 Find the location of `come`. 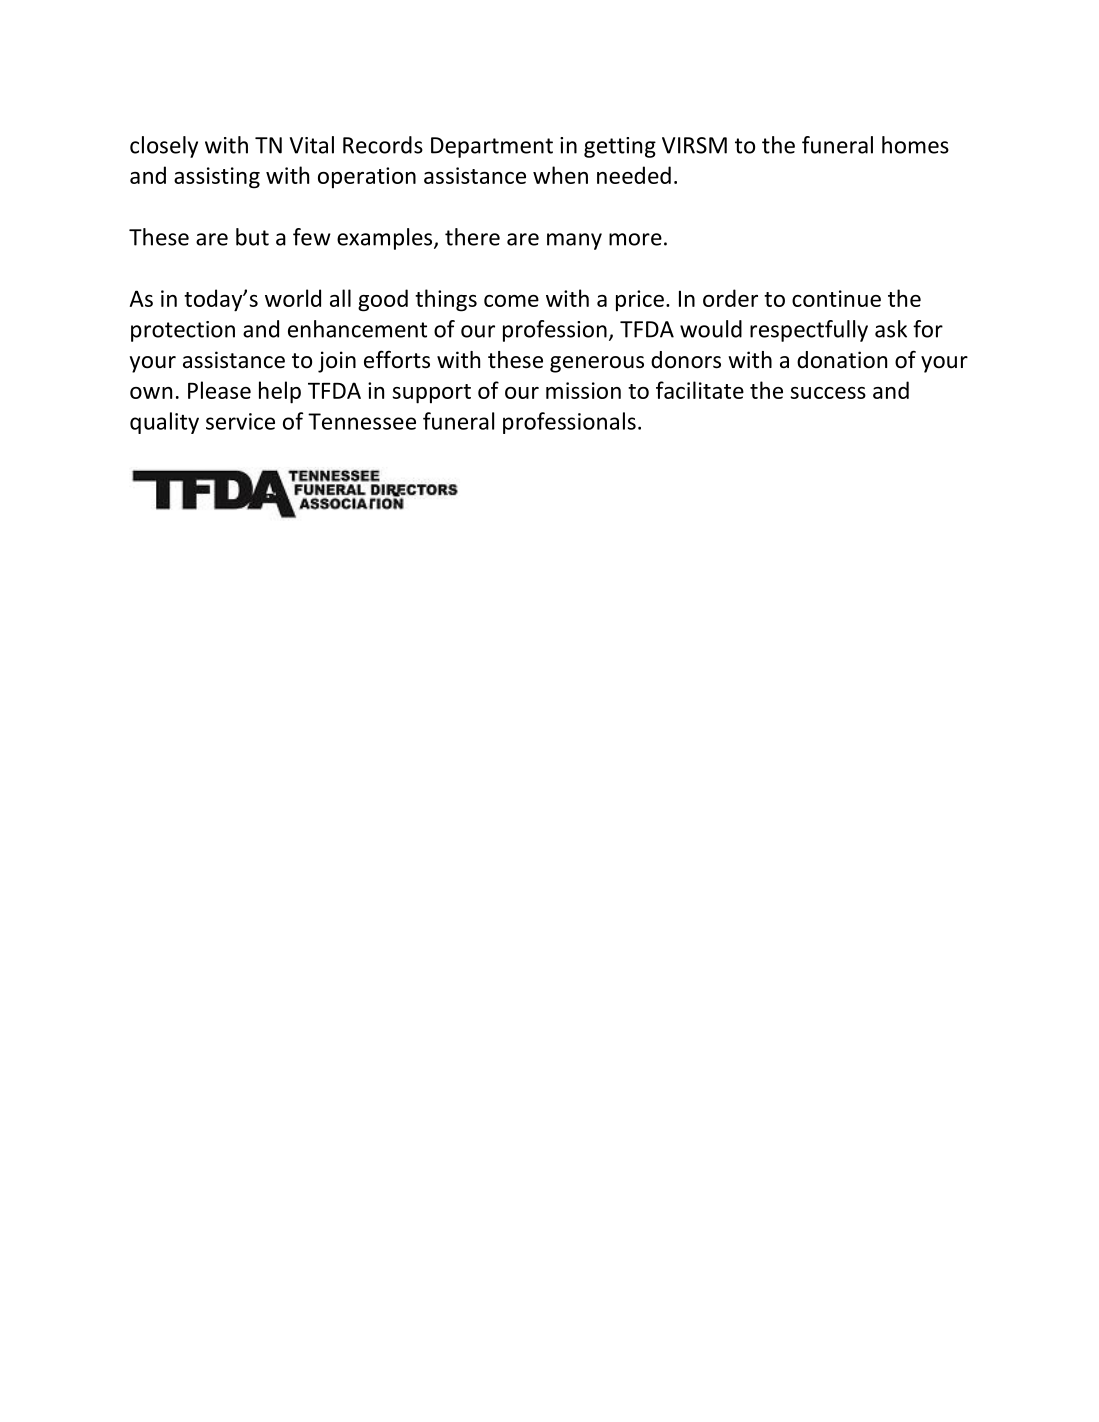

come is located at coordinates (511, 301).
